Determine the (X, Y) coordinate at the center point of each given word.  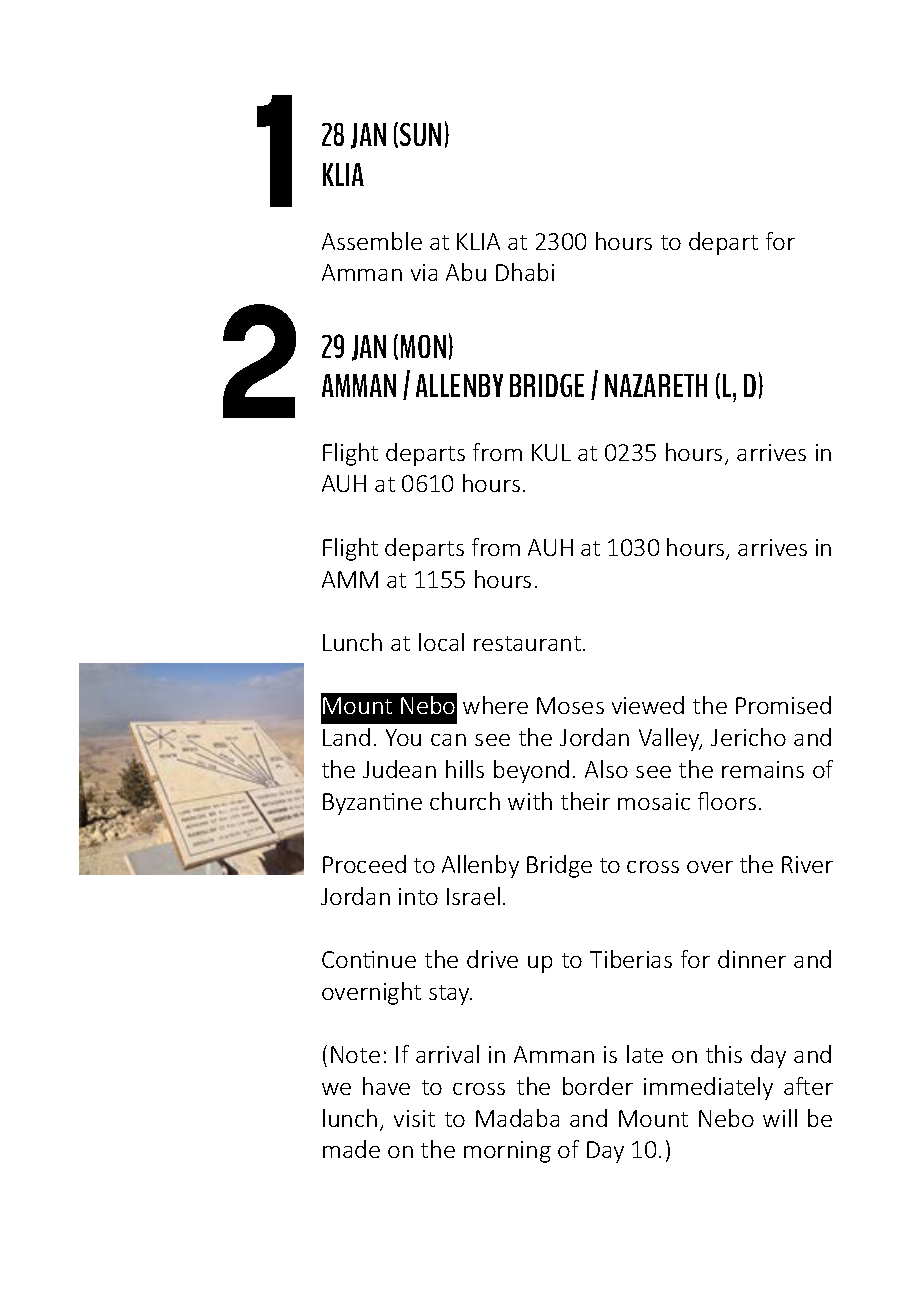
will (780, 1118)
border (598, 1086)
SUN (420, 134)
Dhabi (525, 272)
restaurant (527, 643)
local (441, 642)
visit (414, 1118)
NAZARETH (656, 385)
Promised (783, 705)
